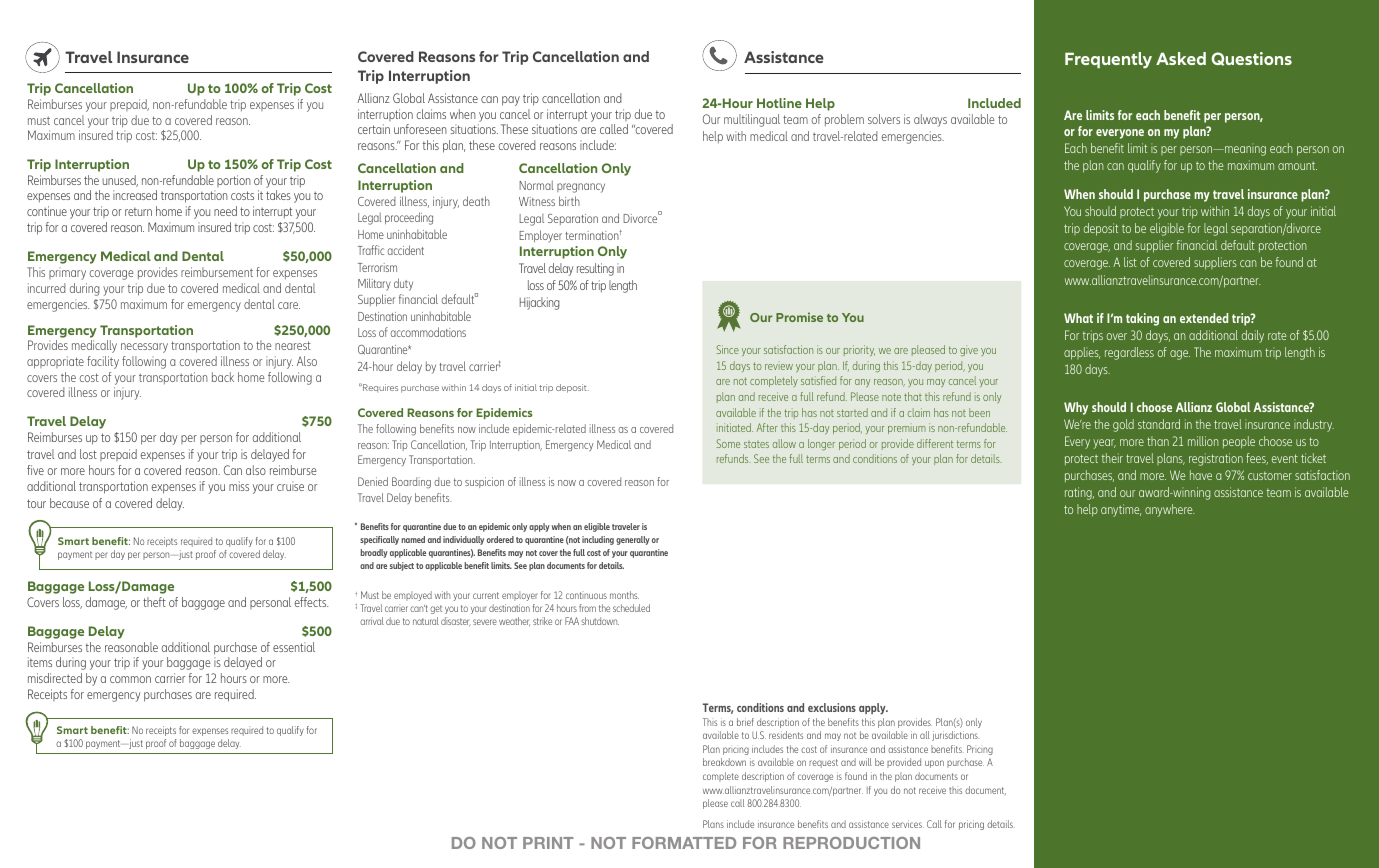 The image size is (1379, 868). What do you see at coordinates (374, 129) in the screenshot?
I see `certain` at bounding box center [374, 129].
